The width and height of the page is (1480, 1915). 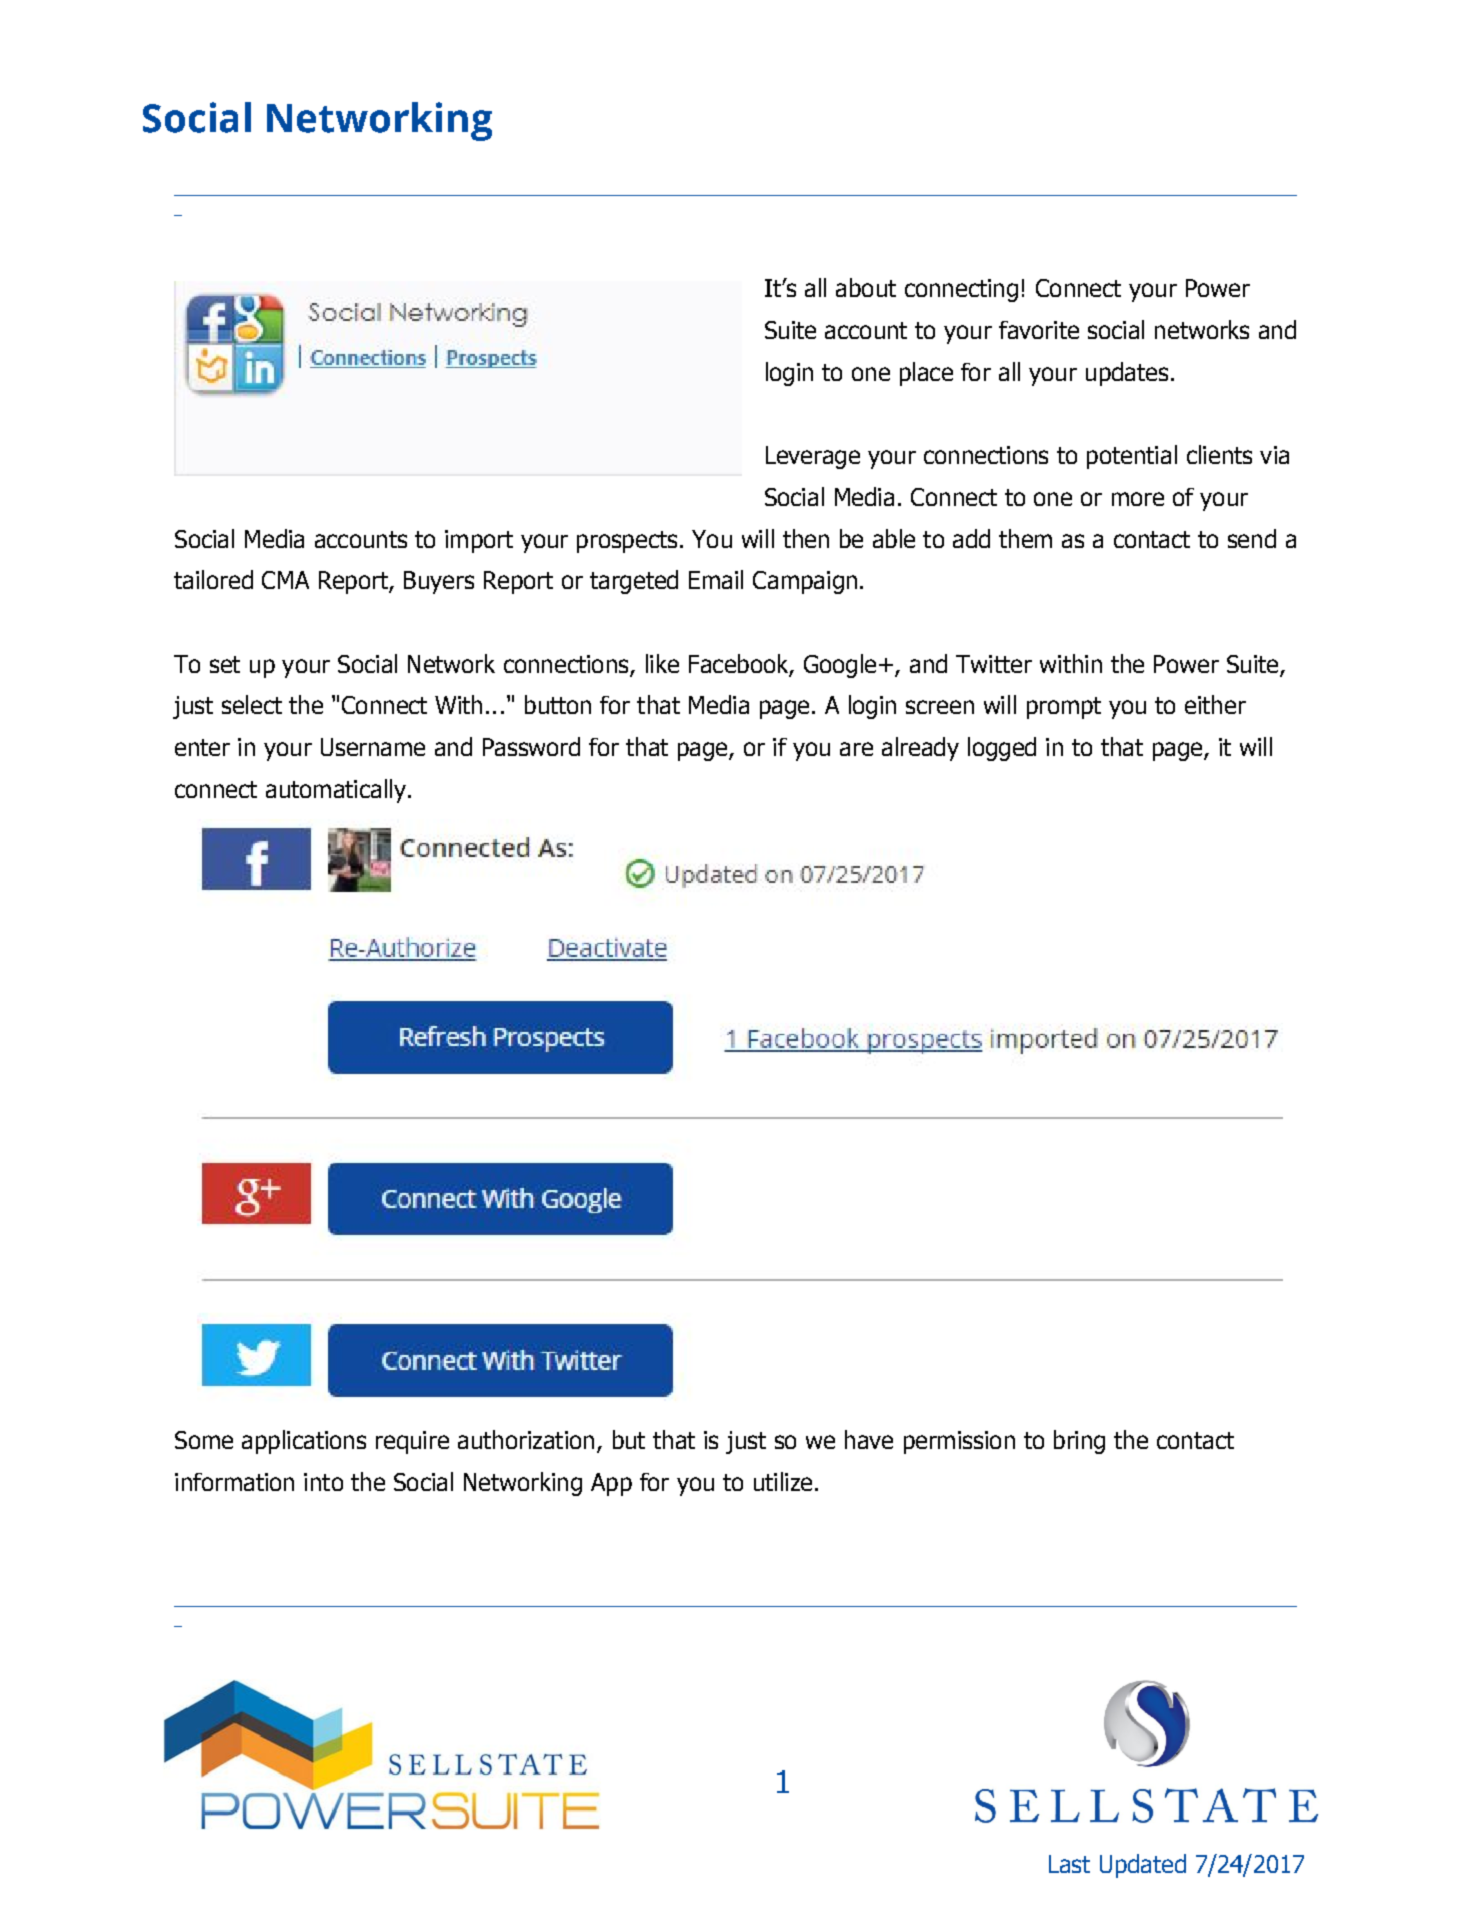 I want to click on either, so click(x=1215, y=704).
